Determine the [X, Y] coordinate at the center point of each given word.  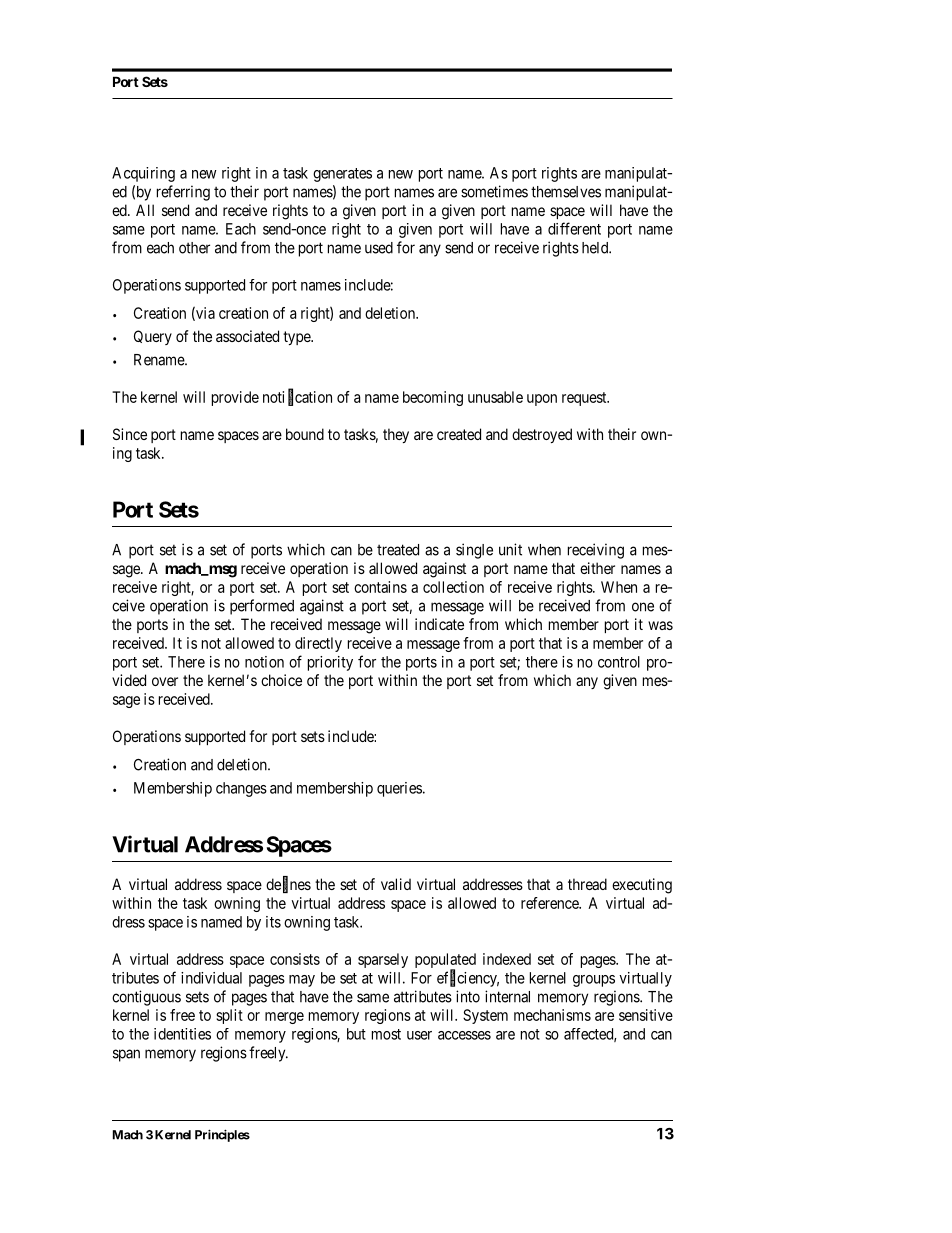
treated [398, 550]
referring [183, 193]
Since [130, 434]
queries [399, 789]
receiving [596, 551]
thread [587, 884]
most [386, 1034]
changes [241, 789]
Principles [222, 1135]
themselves [566, 192]
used [379, 248]
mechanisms [552, 1015]
